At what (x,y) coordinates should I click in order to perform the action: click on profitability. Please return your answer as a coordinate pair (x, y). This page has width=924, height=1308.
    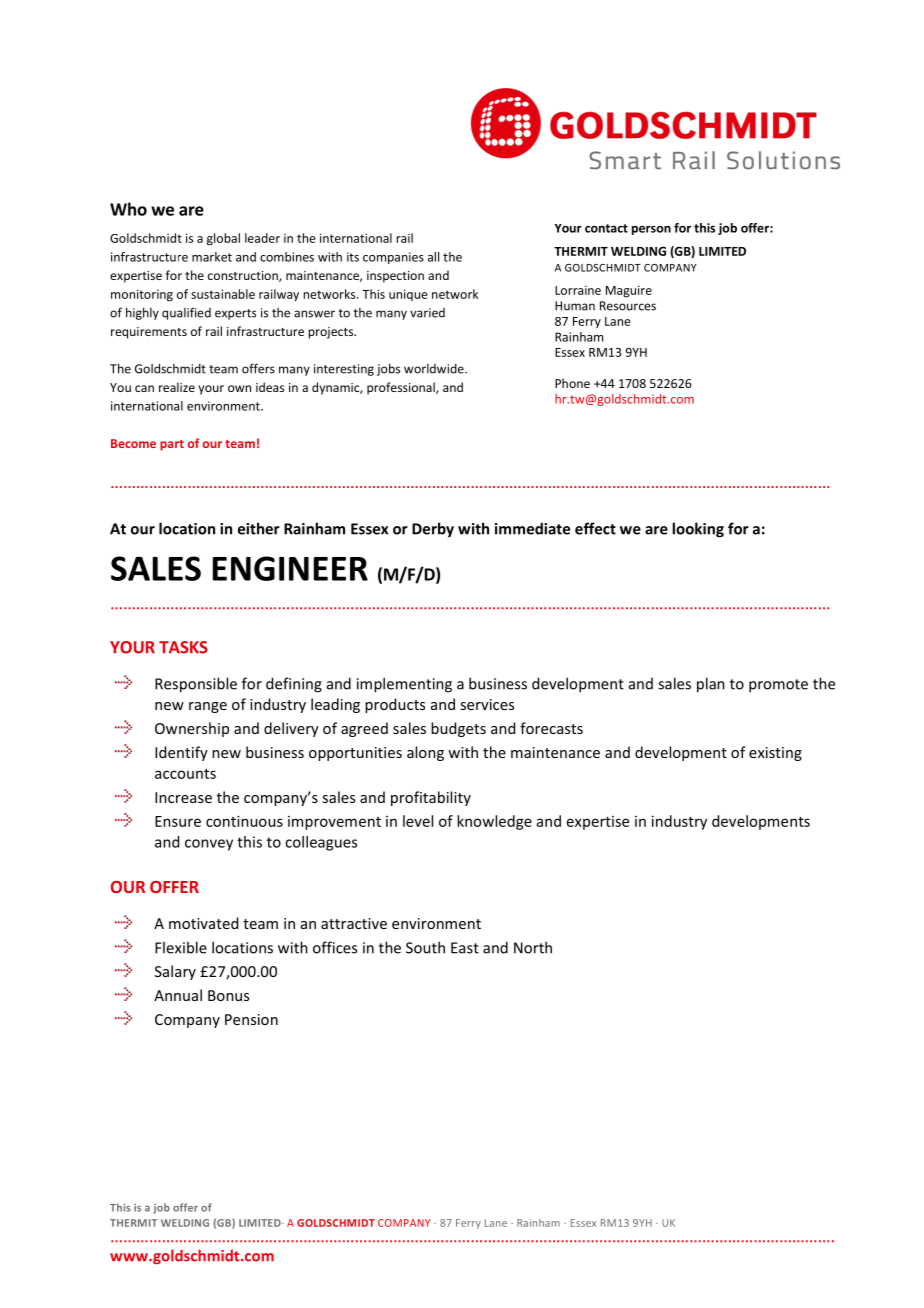
    Looking at the image, I should click on (431, 798).
